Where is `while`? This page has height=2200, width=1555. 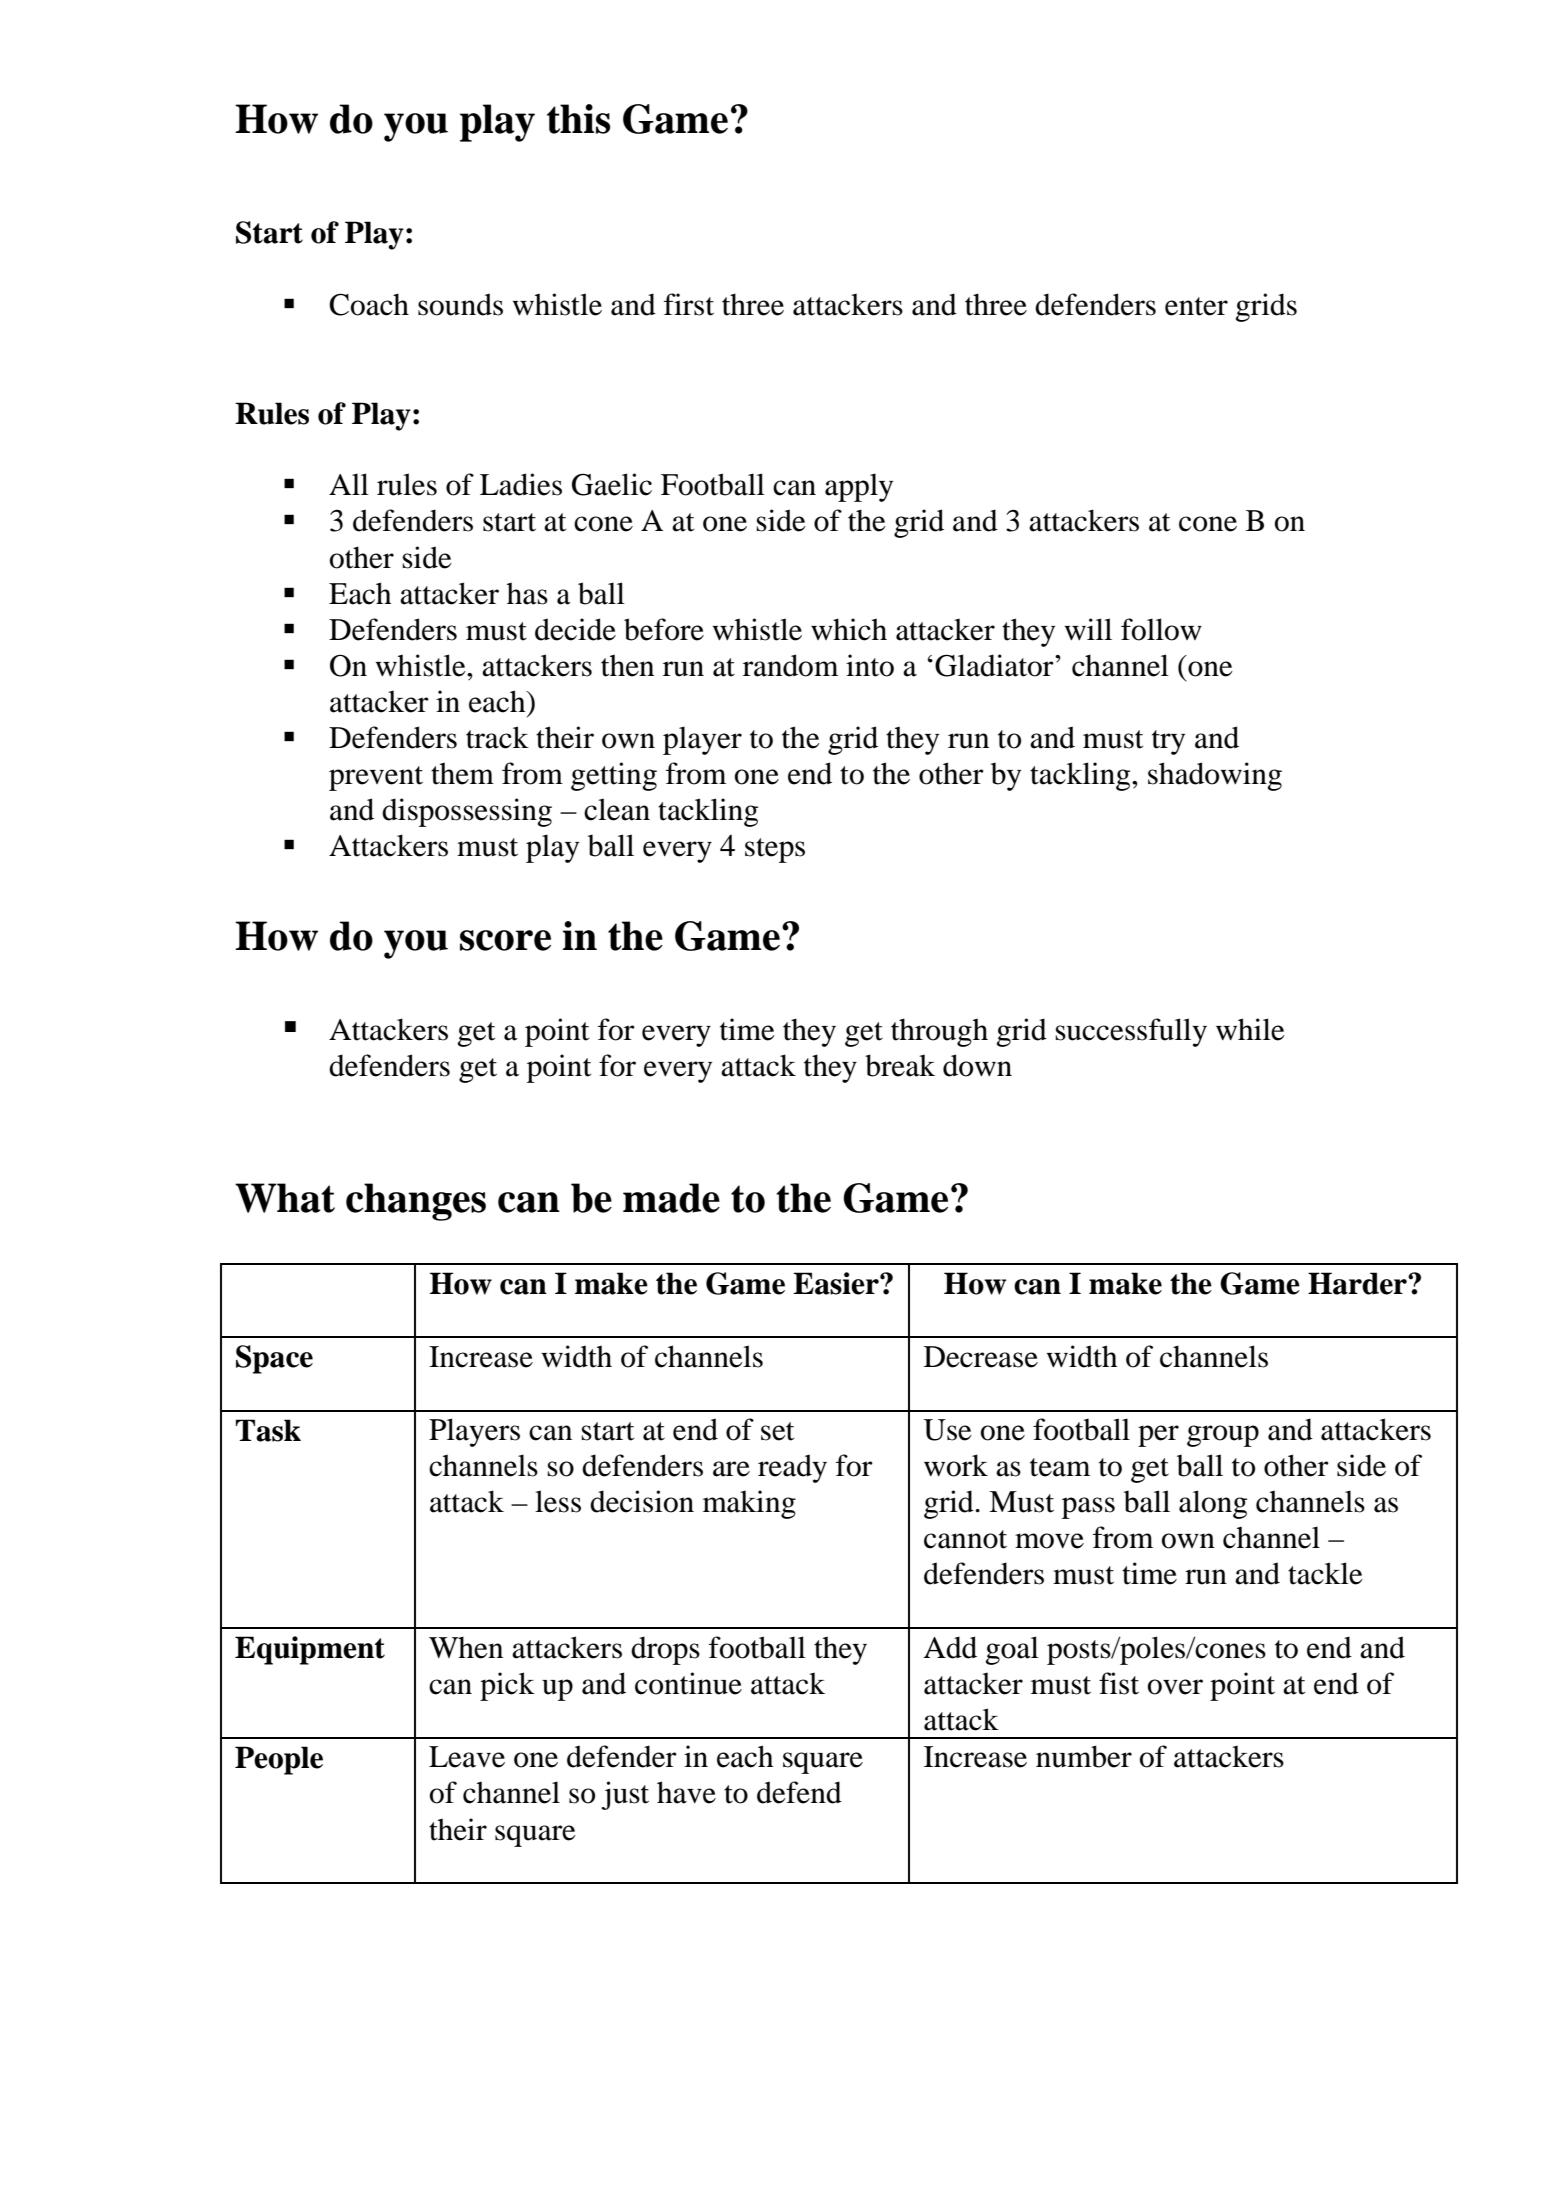 while is located at coordinates (1250, 1029).
